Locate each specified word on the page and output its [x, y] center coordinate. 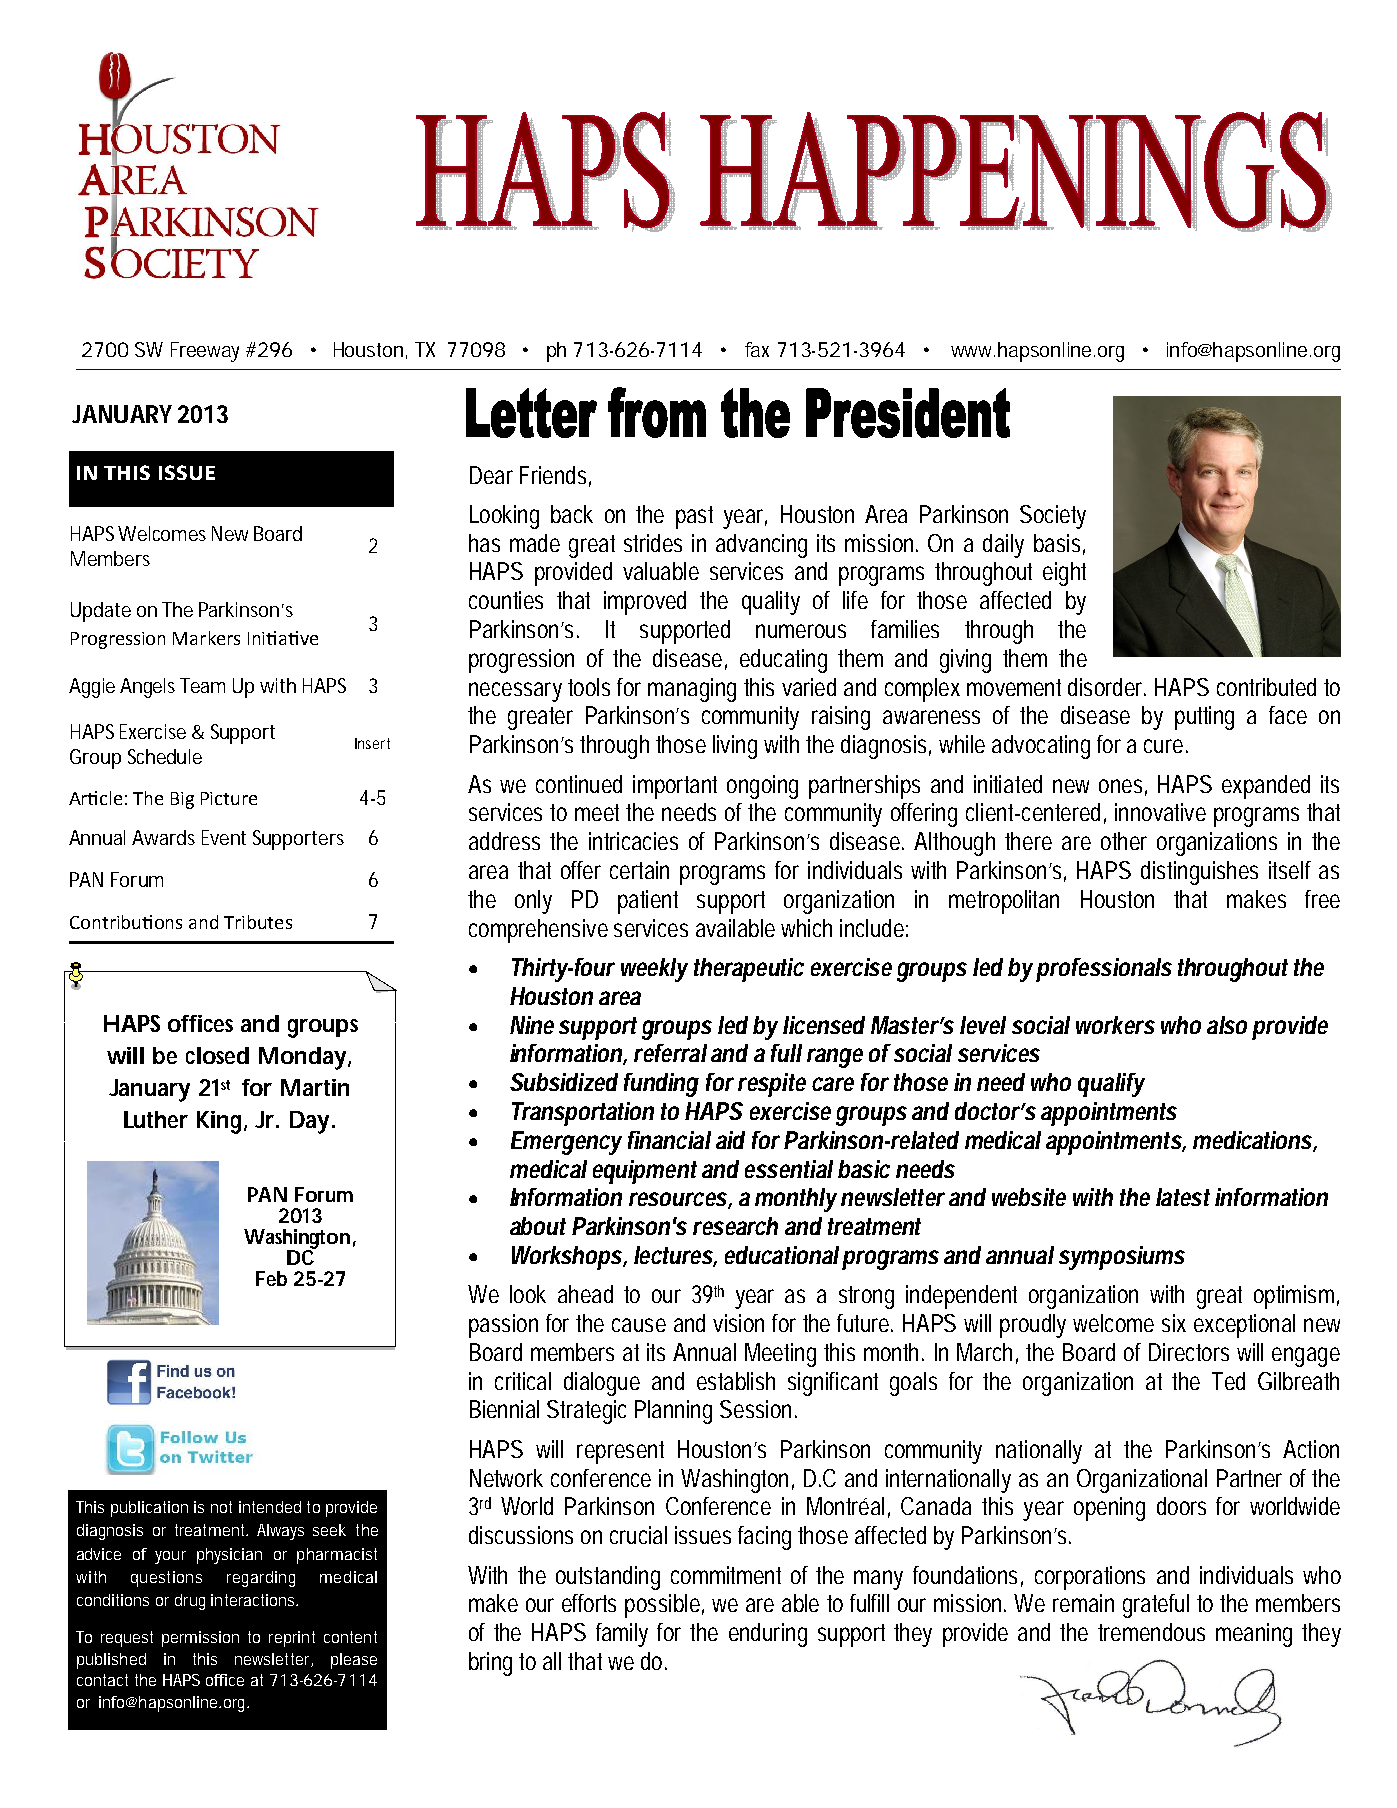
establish [736, 1381]
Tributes [258, 922]
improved [645, 603]
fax [757, 349]
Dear [491, 475]
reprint [292, 1639]
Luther [156, 1119]
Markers [206, 638]
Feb [271, 1278]
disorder [1107, 687]
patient [648, 902]
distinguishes [1199, 873]
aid [730, 1140]
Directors [1189, 1352]
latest [1183, 1197]
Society [1053, 517]
